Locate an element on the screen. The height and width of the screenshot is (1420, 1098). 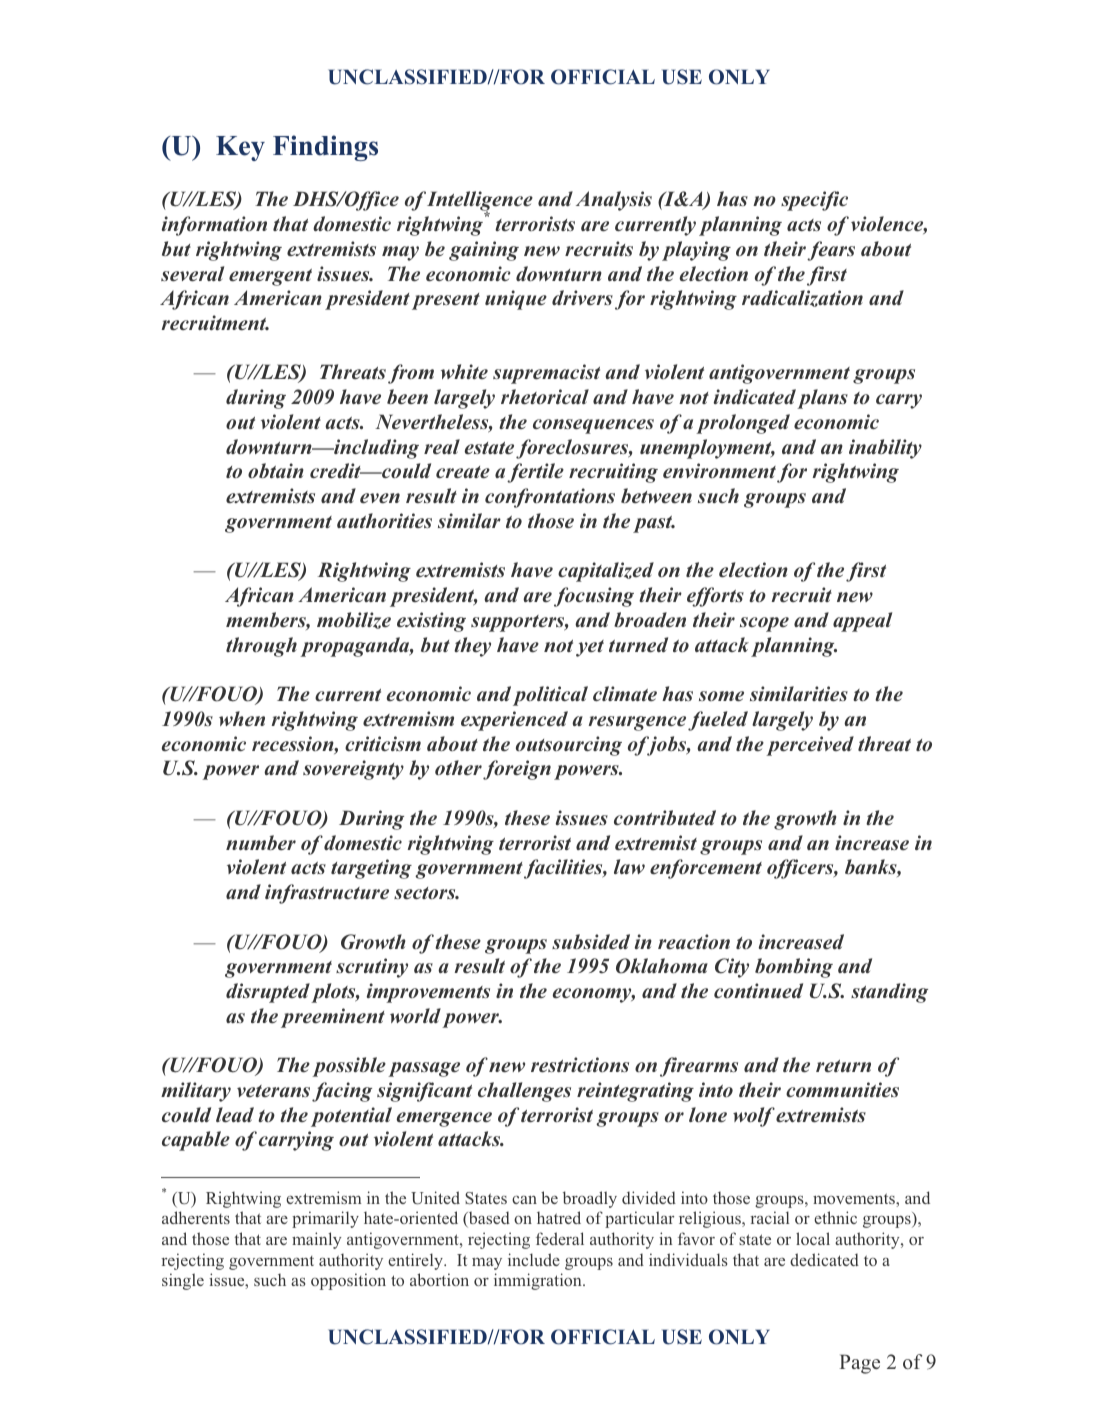
communities is located at coordinates (842, 1089).
